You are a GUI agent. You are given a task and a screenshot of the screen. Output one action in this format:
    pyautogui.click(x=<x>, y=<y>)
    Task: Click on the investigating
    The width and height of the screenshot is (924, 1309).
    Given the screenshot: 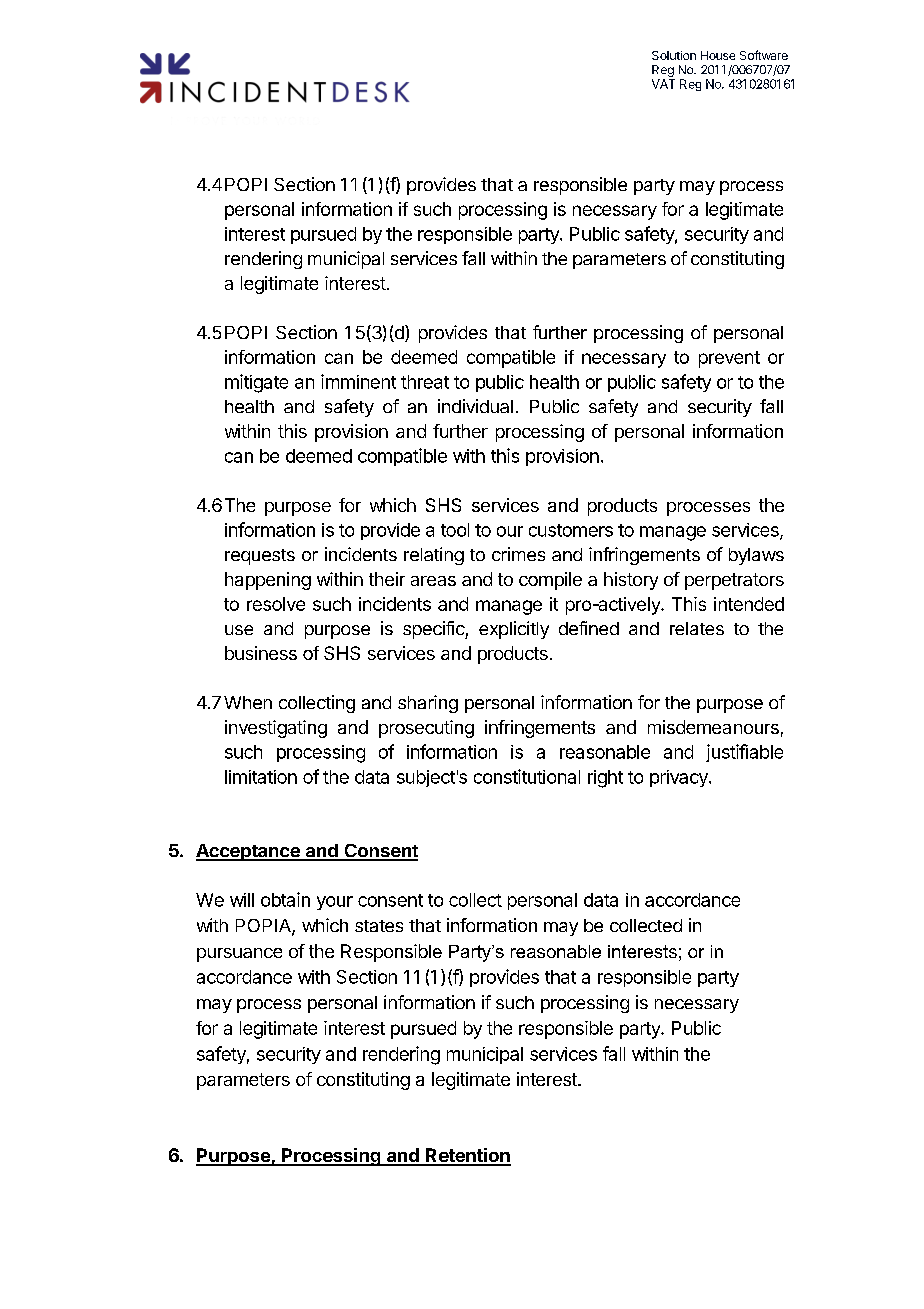 What is the action you would take?
    pyautogui.click(x=276, y=729)
